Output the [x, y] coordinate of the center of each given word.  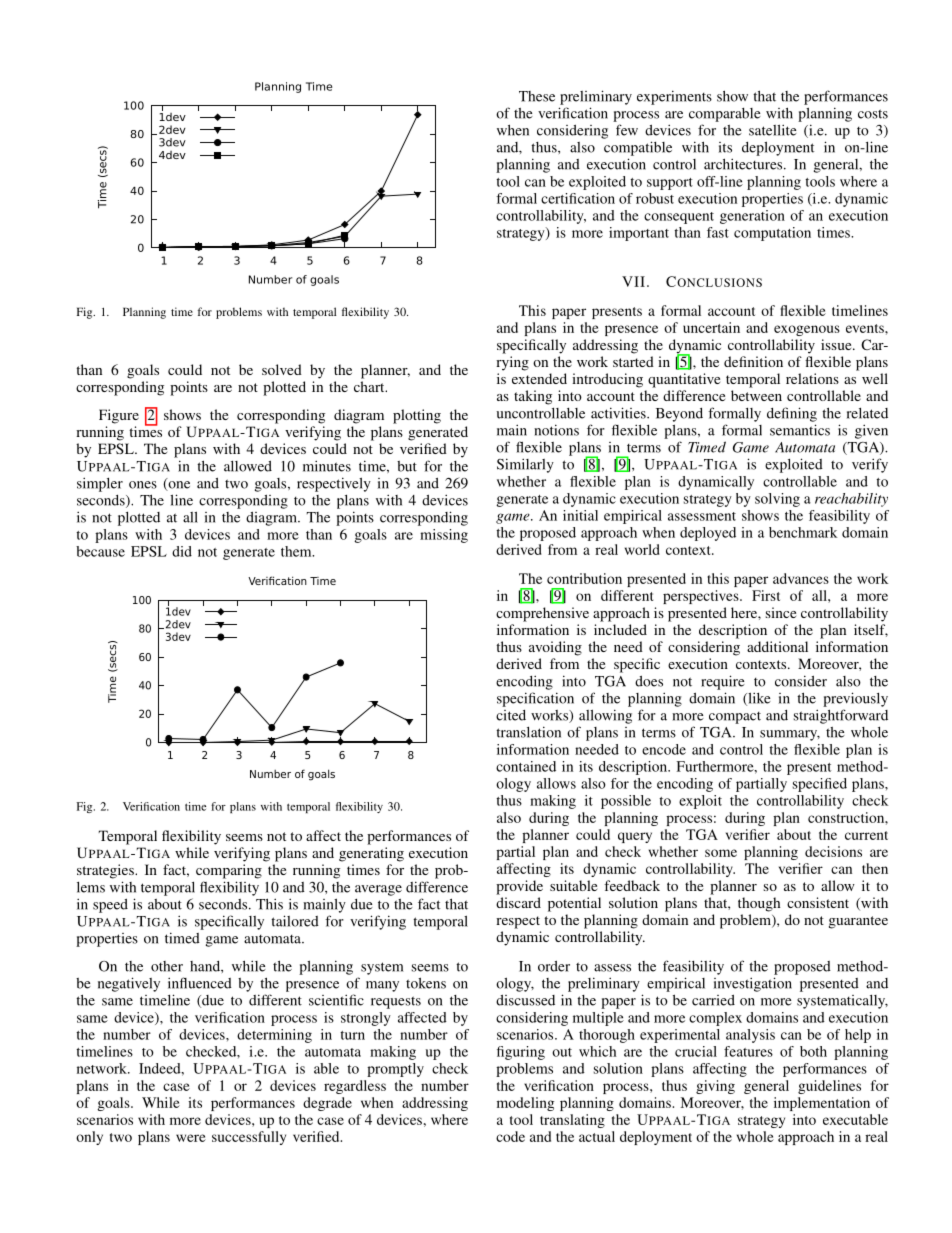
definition [753, 361]
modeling [525, 1104]
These [537, 96]
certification [578, 198]
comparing [229, 871]
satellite [773, 130]
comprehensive [542, 614]
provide [519, 887]
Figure [119, 416]
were [191, 1138]
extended [539, 378]
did [182, 551]
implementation [822, 1104]
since [781, 612]
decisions [833, 851]
